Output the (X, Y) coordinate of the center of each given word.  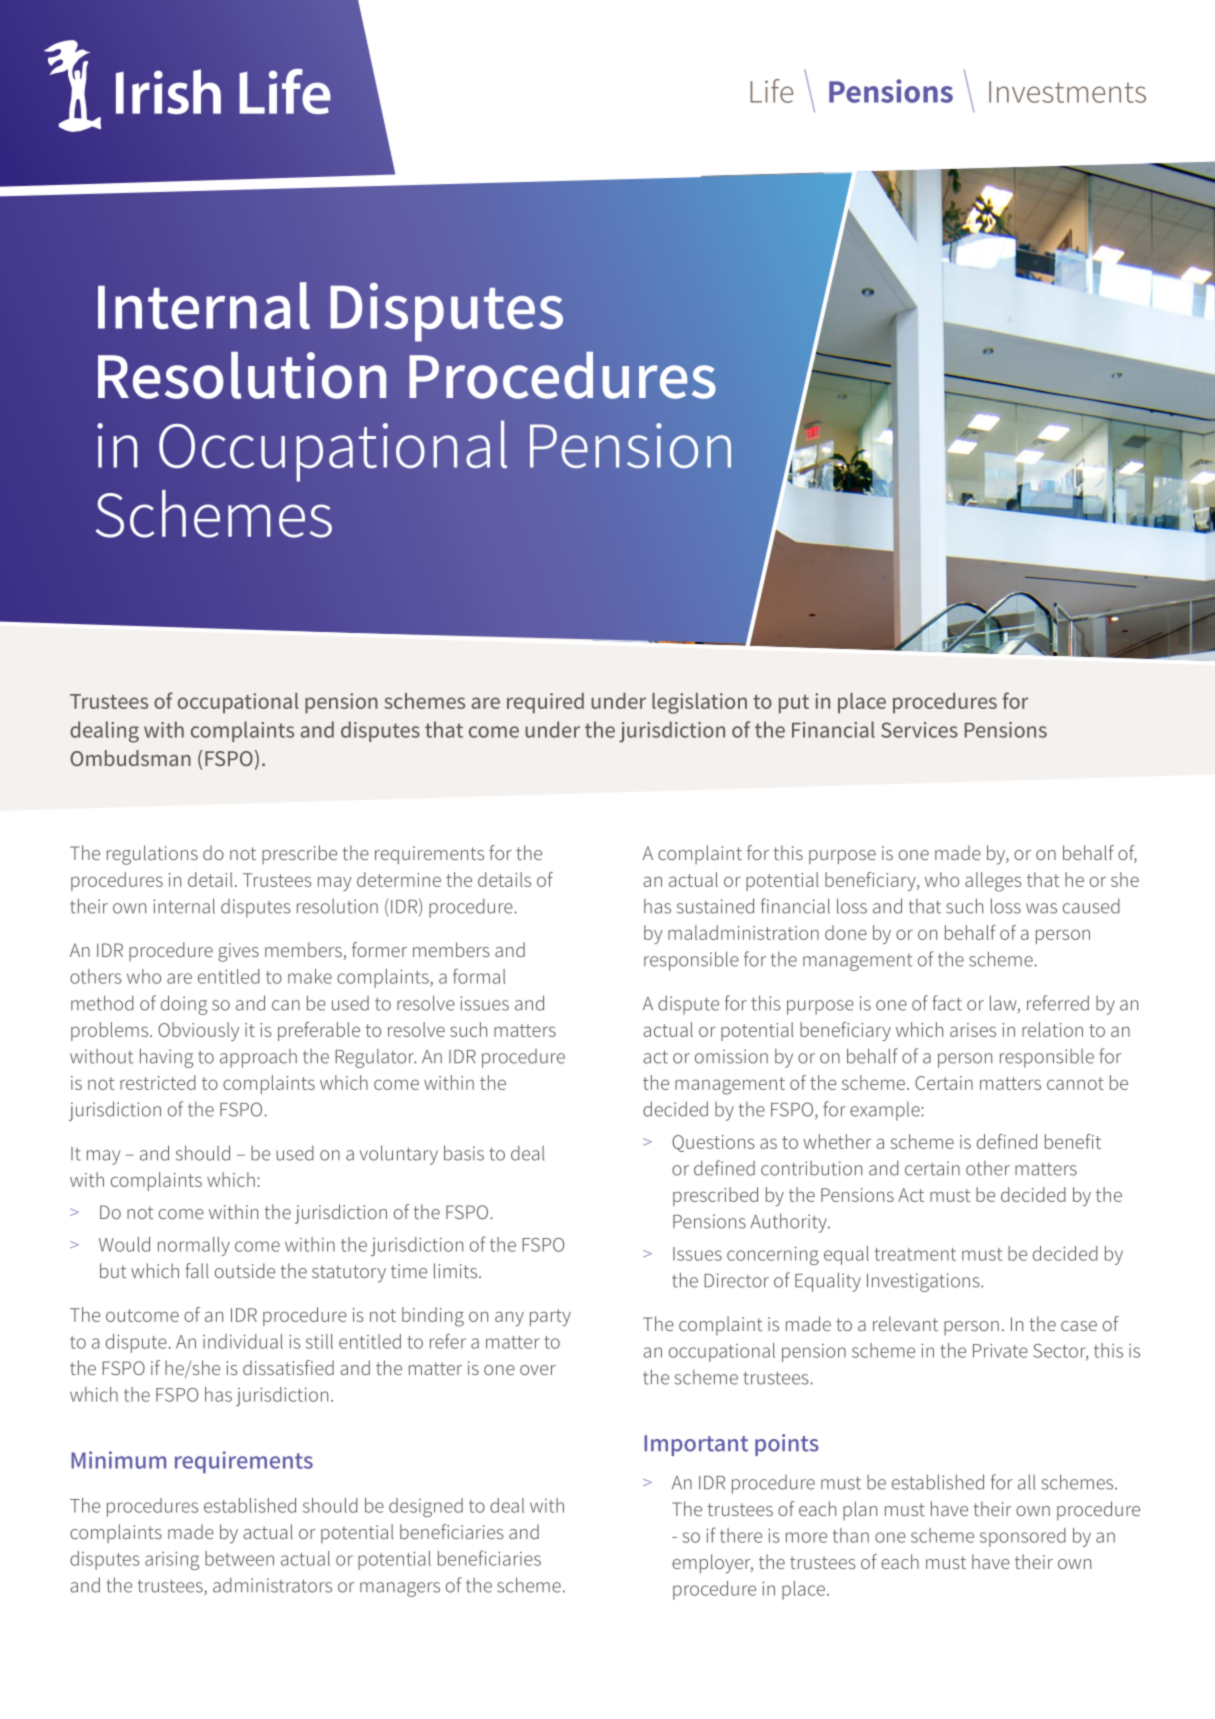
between (239, 1558)
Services (919, 730)
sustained (715, 906)
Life (771, 91)
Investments (1067, 92)
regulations (152, 855)
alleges (993, 882)
